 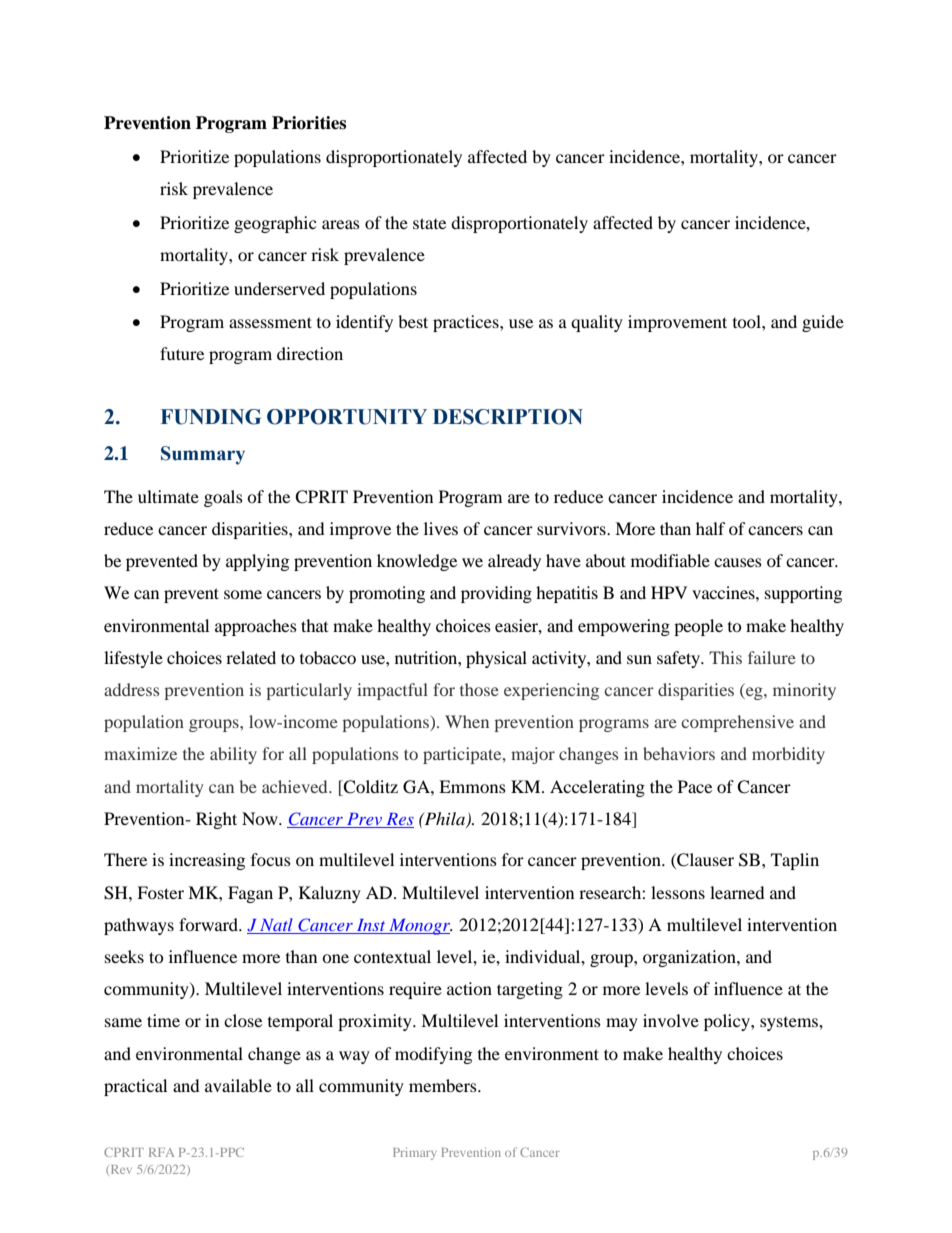 What do you see at coordinates (210, 924) in the page?
I see `forward` at bounding box center [210, 924].
